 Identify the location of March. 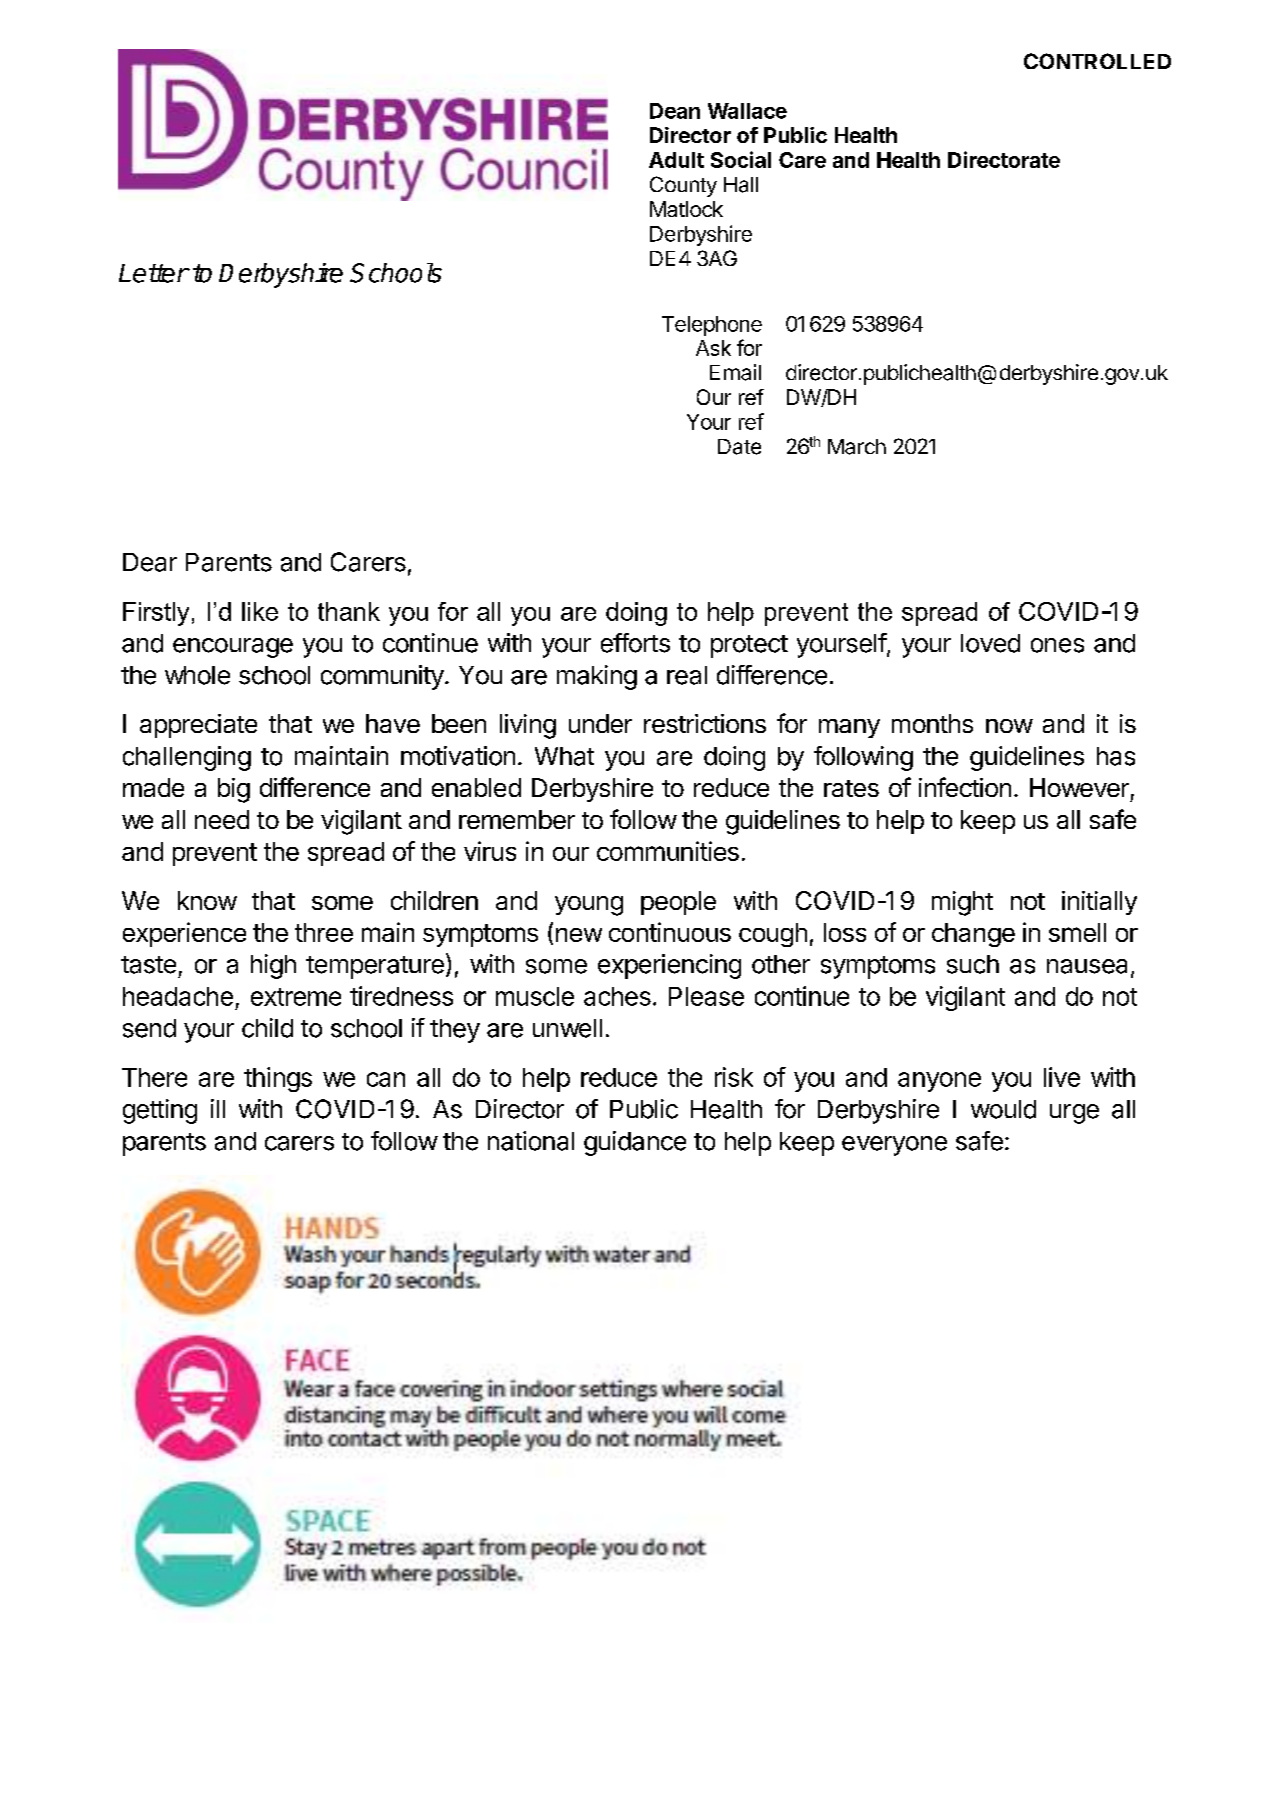
(857, 447).
